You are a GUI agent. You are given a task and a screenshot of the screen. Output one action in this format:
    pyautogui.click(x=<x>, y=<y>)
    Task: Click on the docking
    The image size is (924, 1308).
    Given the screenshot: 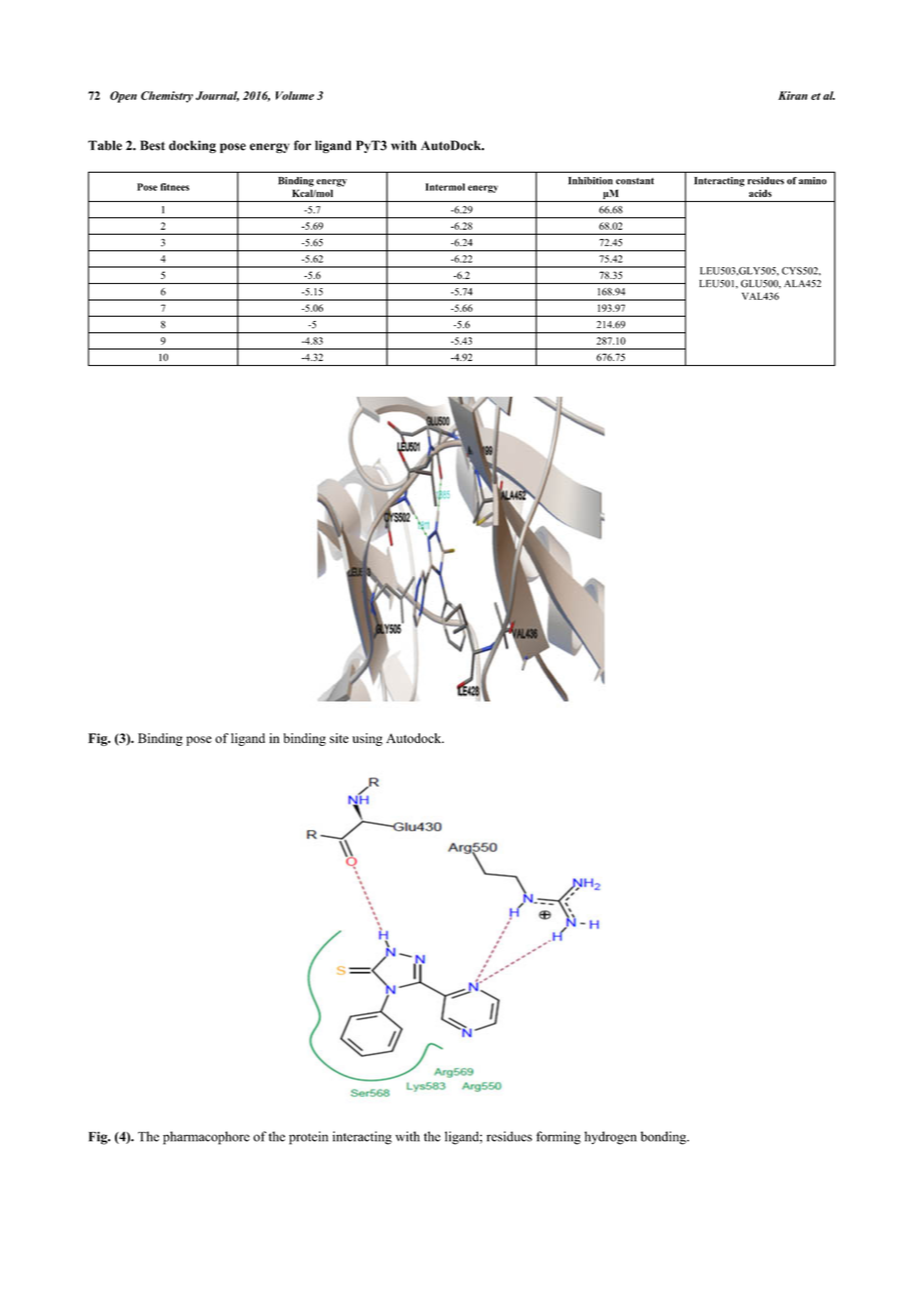 What is the action you would take?
    pyautogui.click(x=192, y=146)
